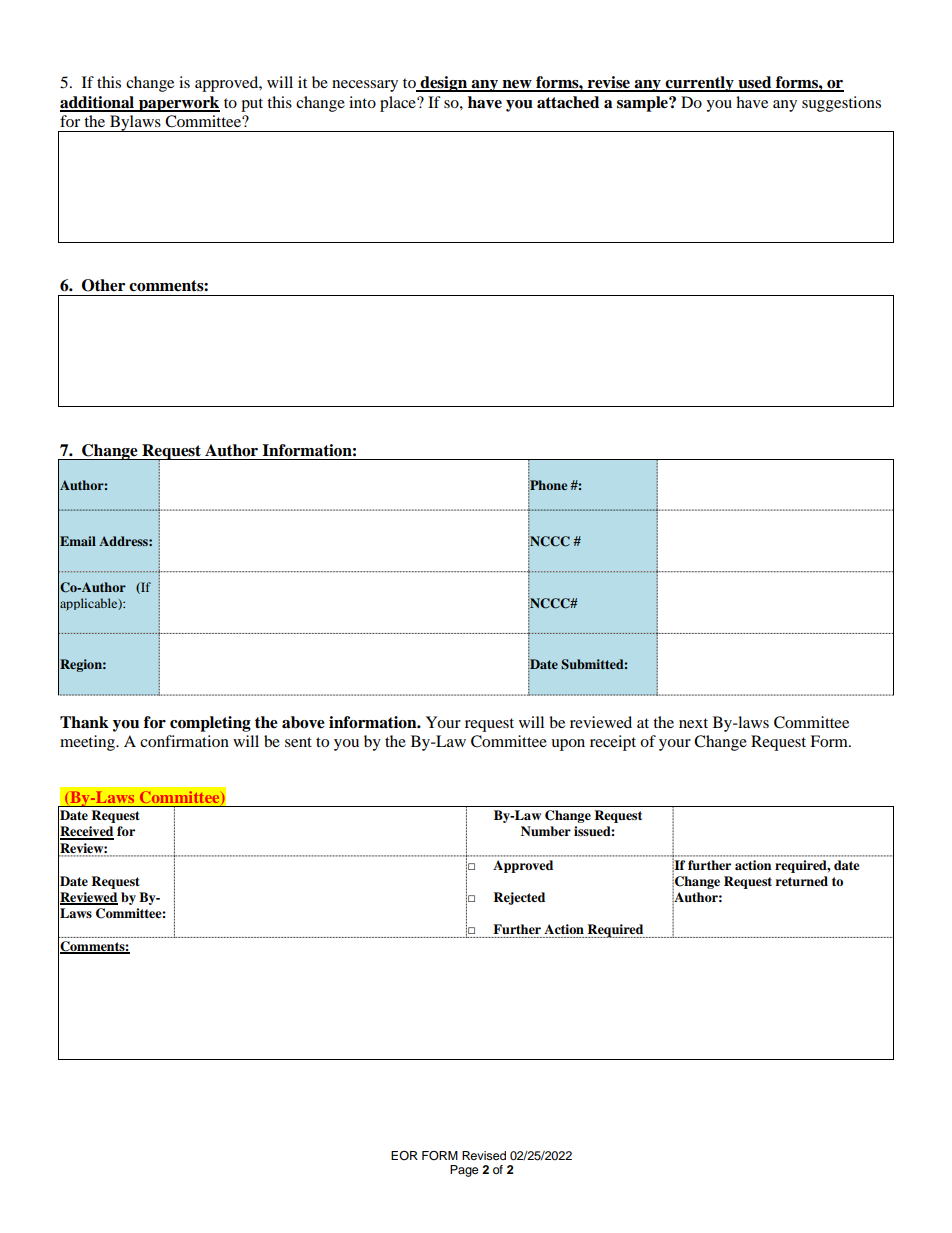 Image resolution: width=952 pixels, height=1233 pixels. Describe the element at coordinates (444, 84) in the image. I see `design` at that location.
